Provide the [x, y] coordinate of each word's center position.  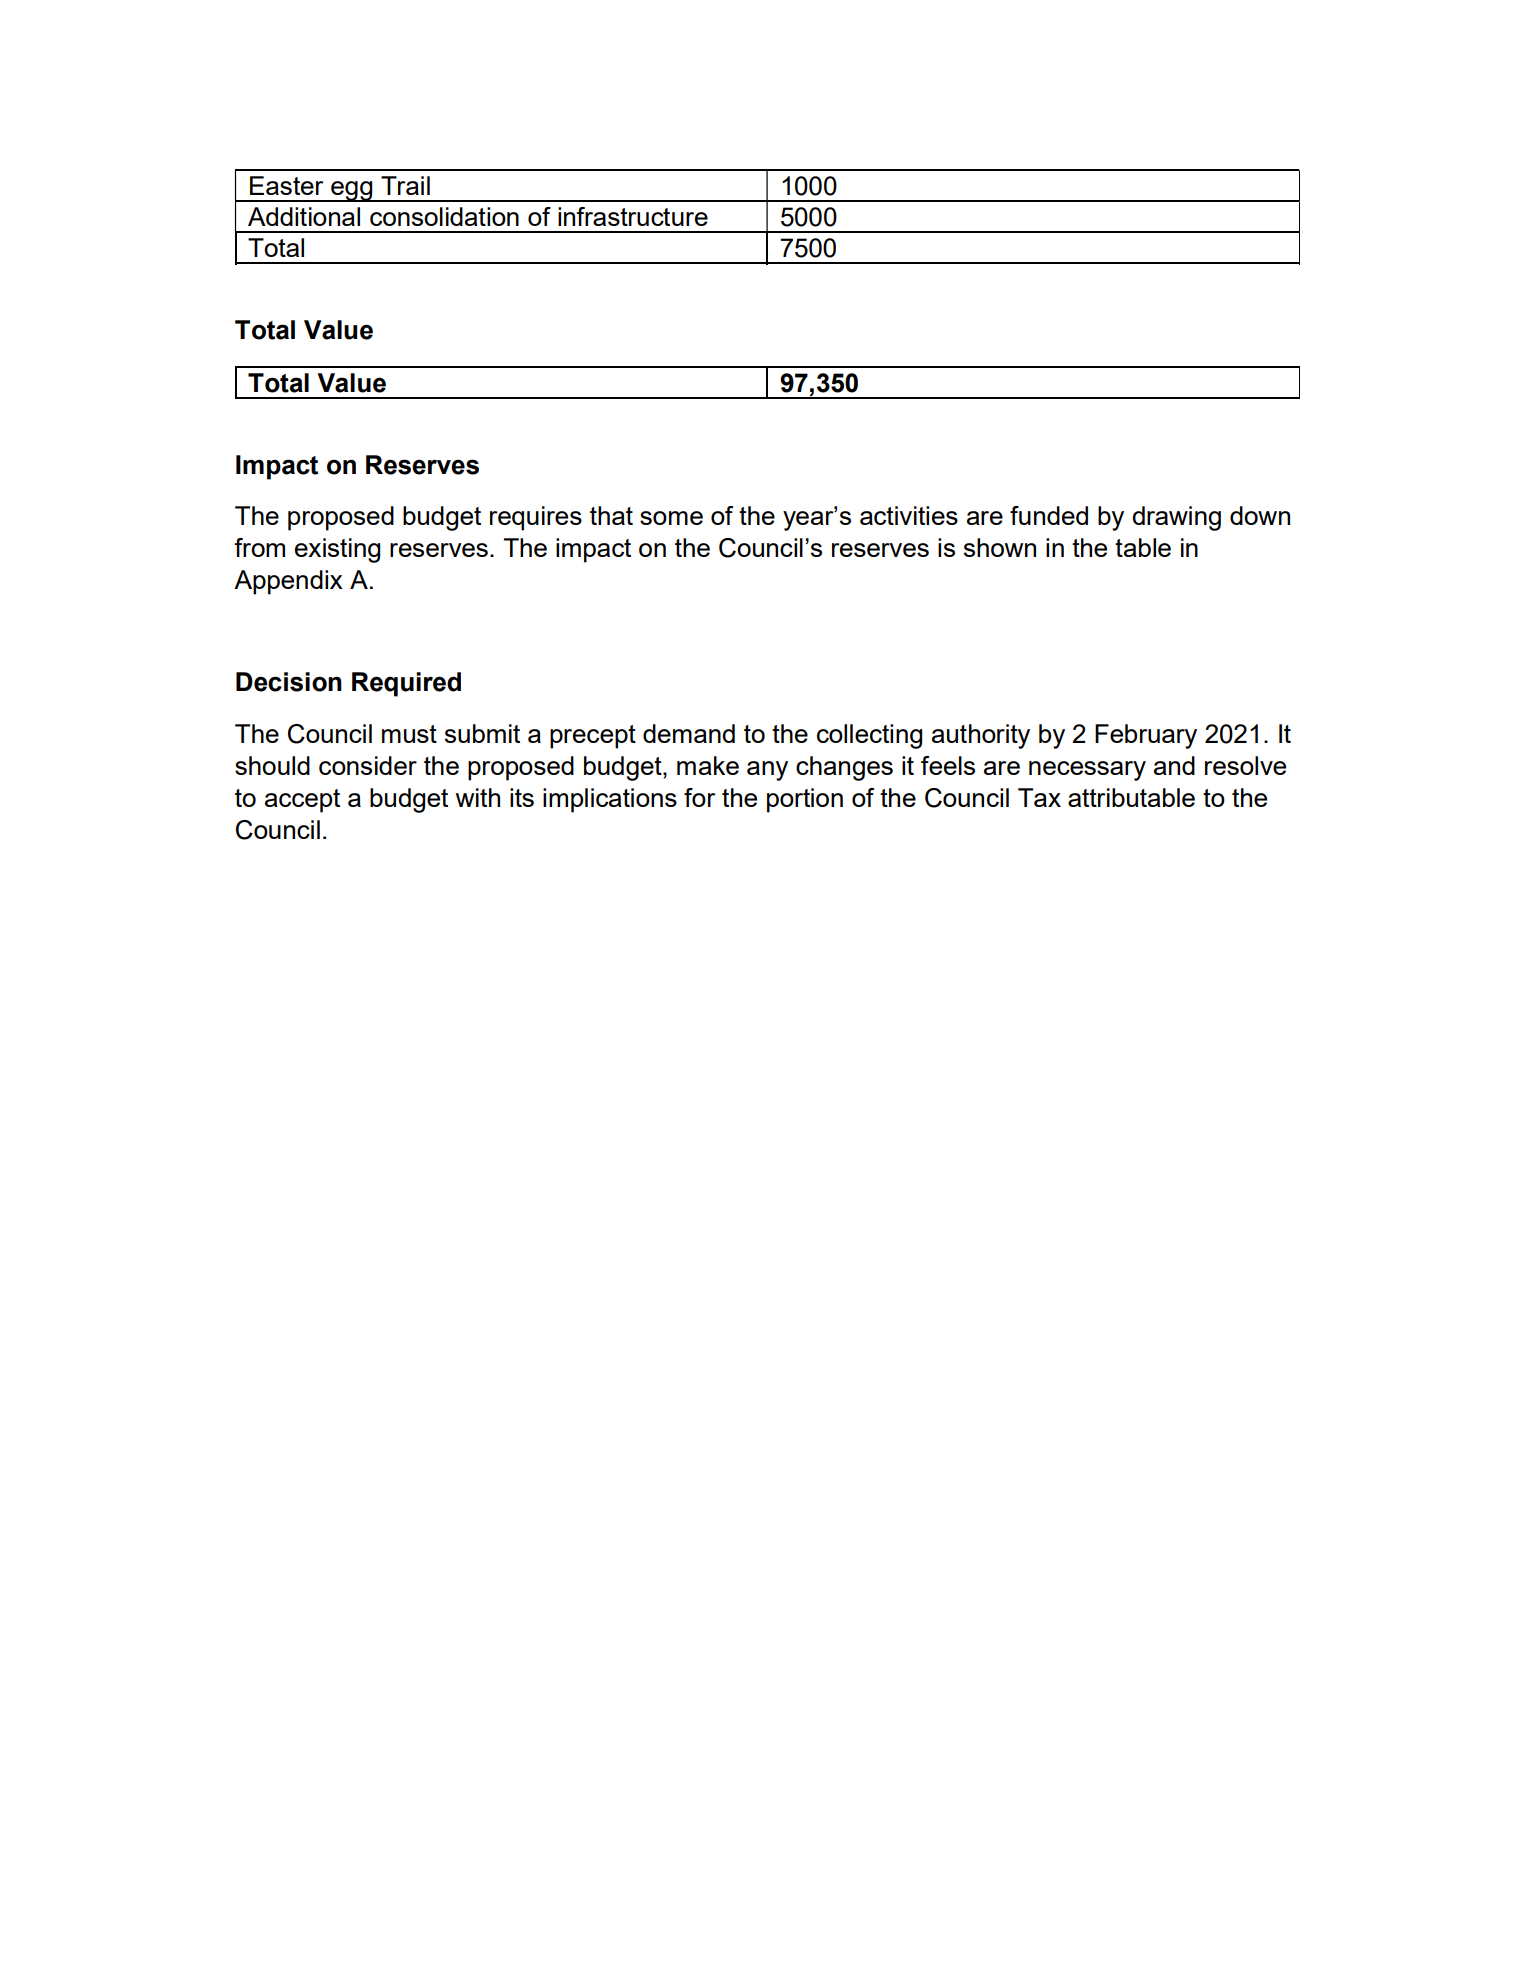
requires [536, 518]
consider [368, 765]
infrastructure [633, 216]
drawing [1176, 518]
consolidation [444, 216]
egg [352, 191]
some [671, 518]
